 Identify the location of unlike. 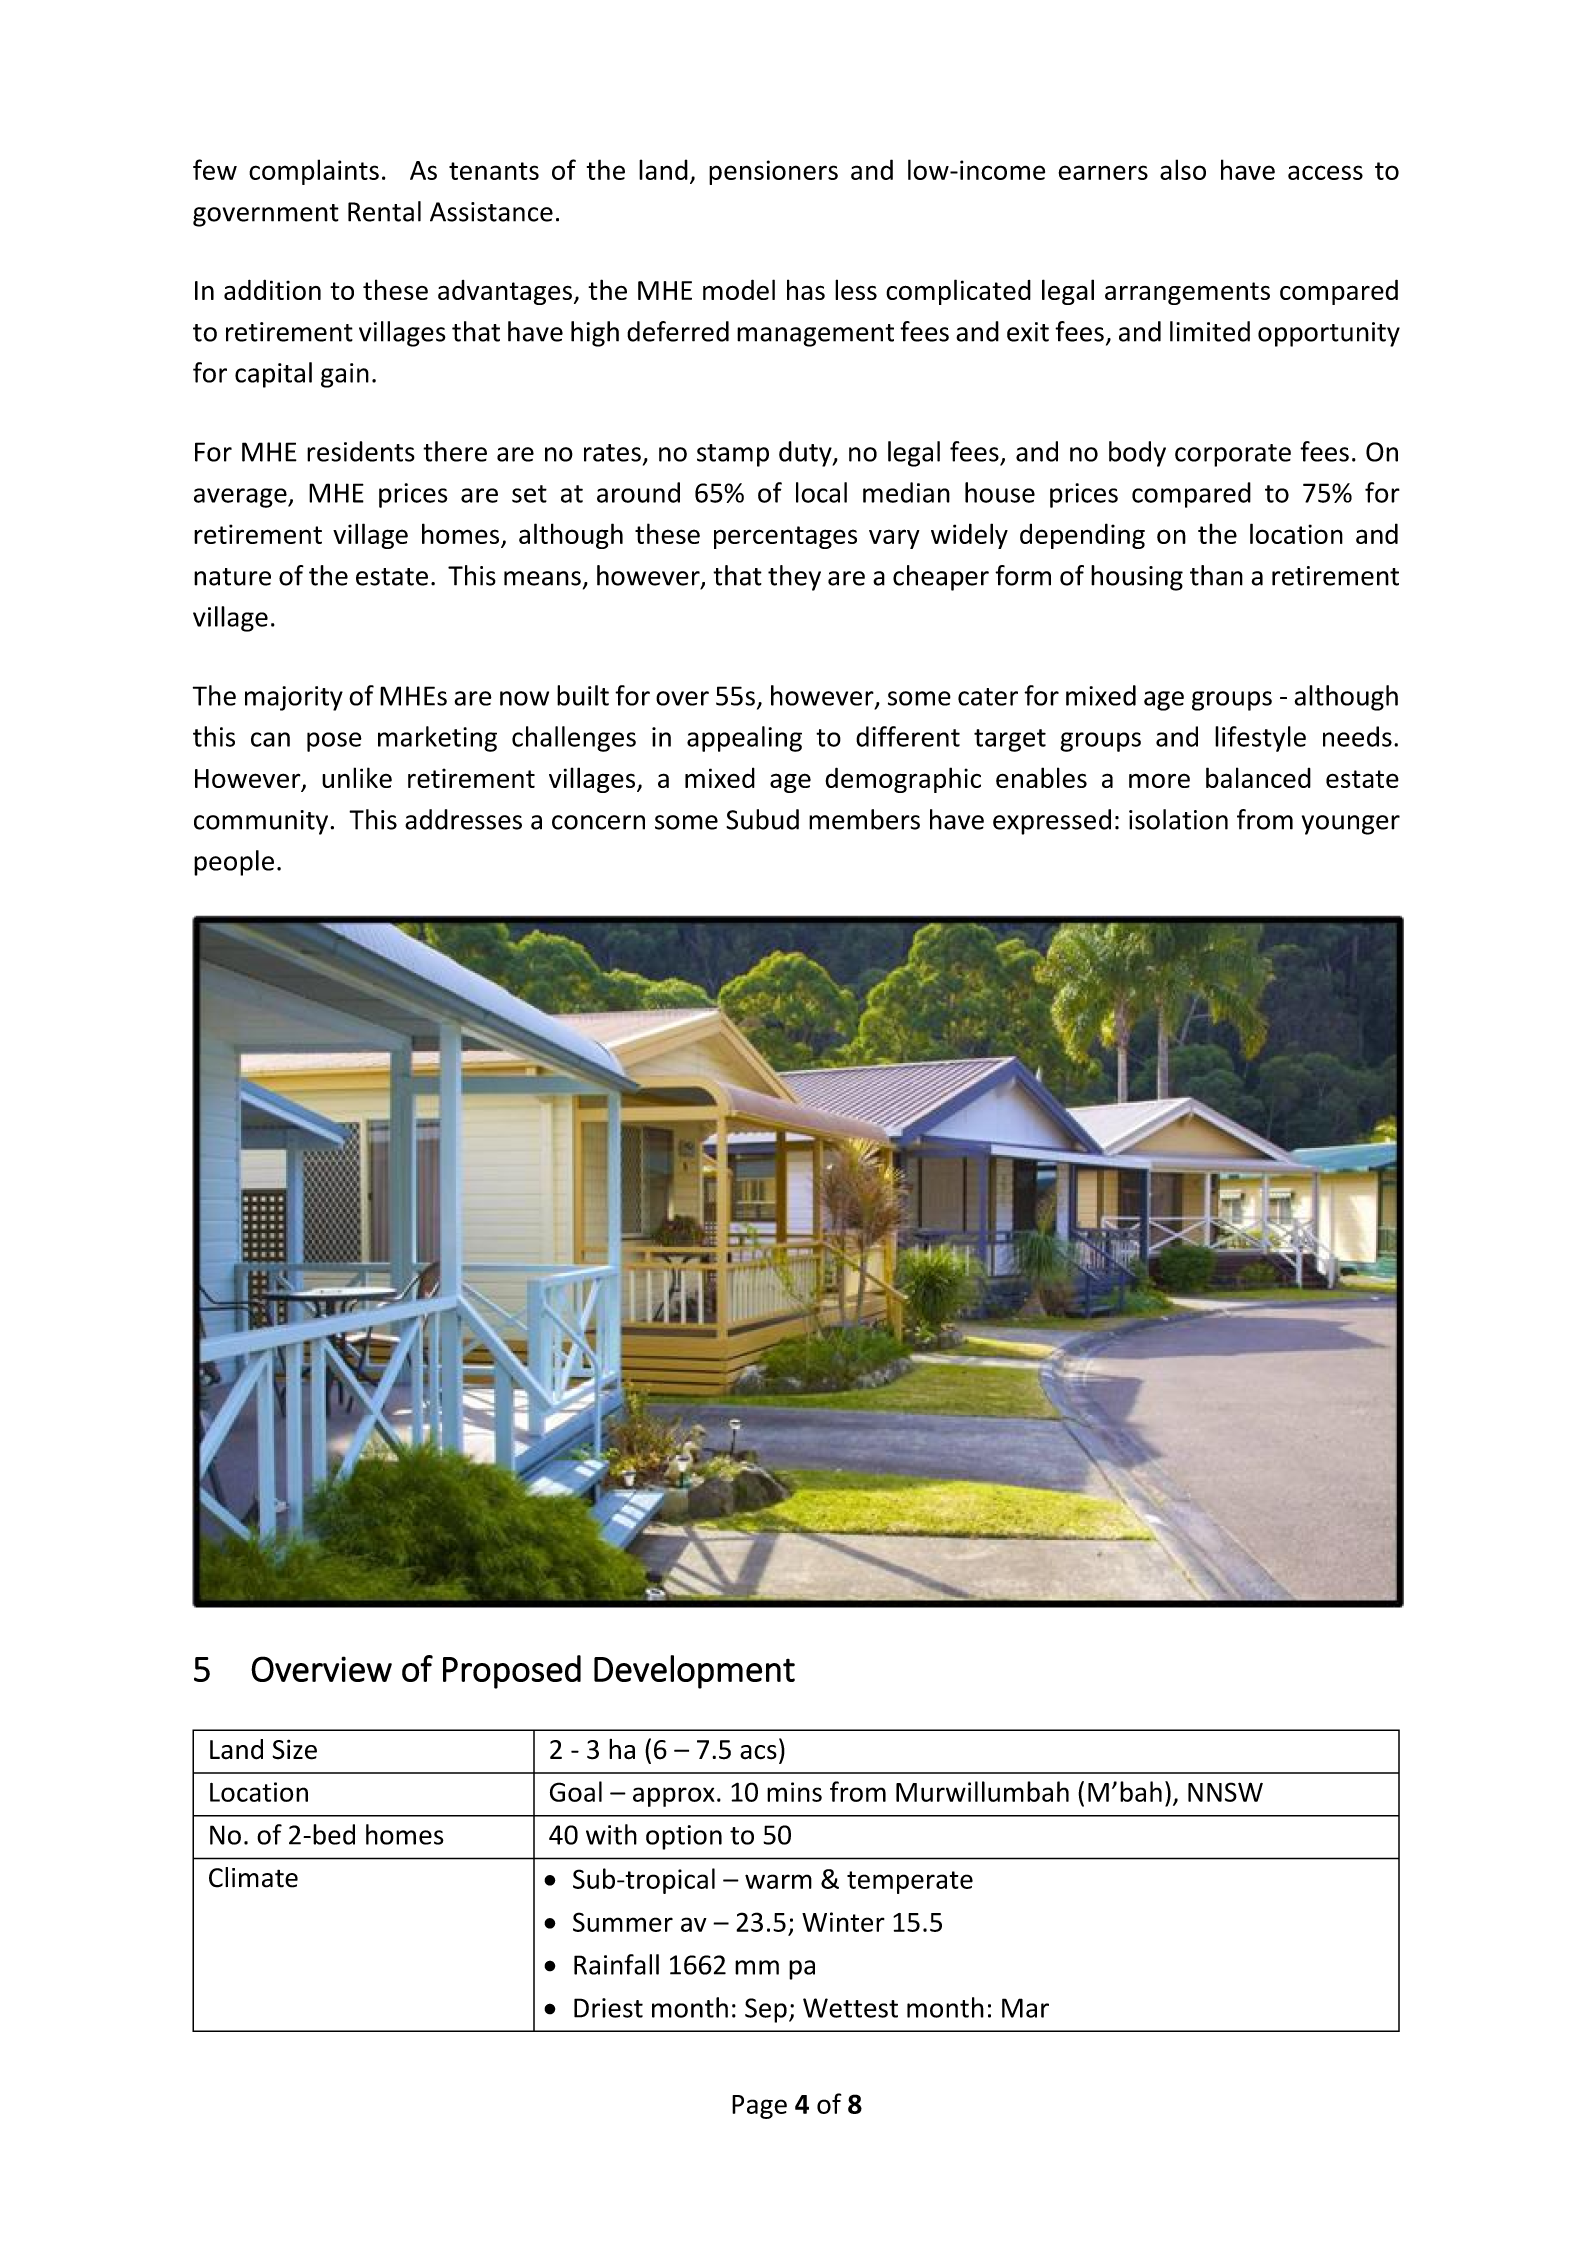
(357, 777).
